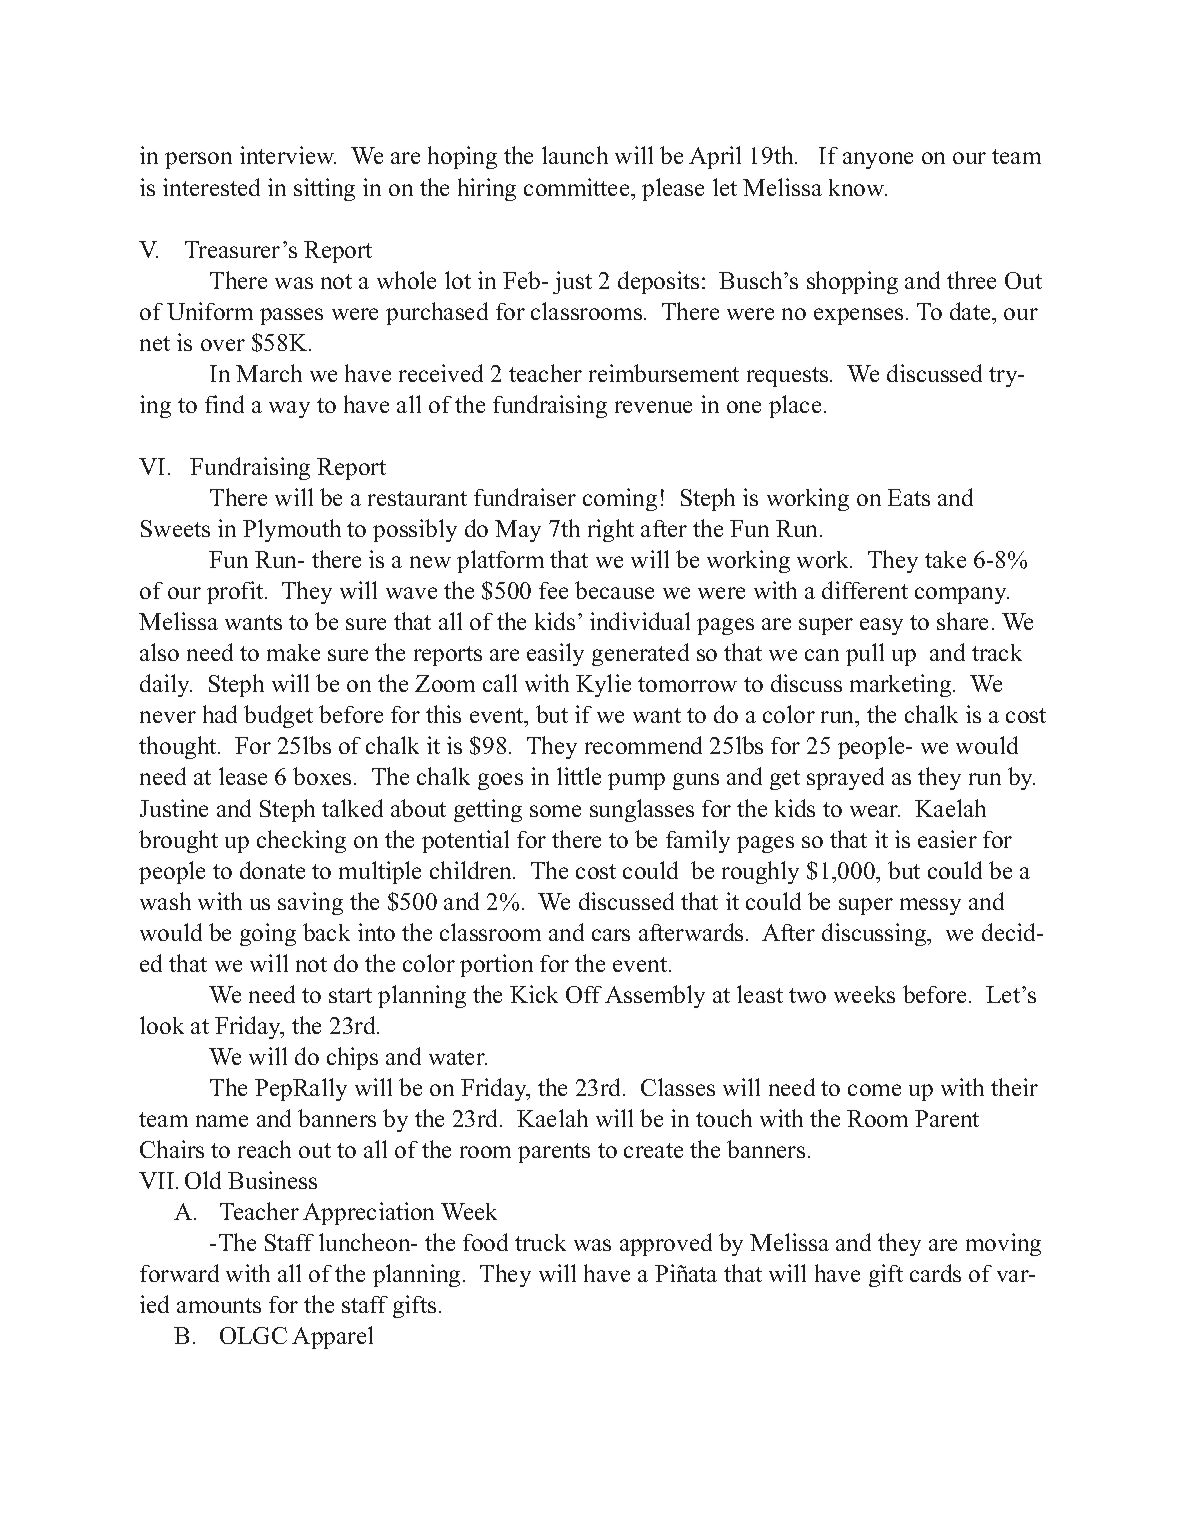 This document has height=1537, width=1188. What do you see at coordinates (945, 559) in the document?
I see `take` at bounding box center [945, 559].
